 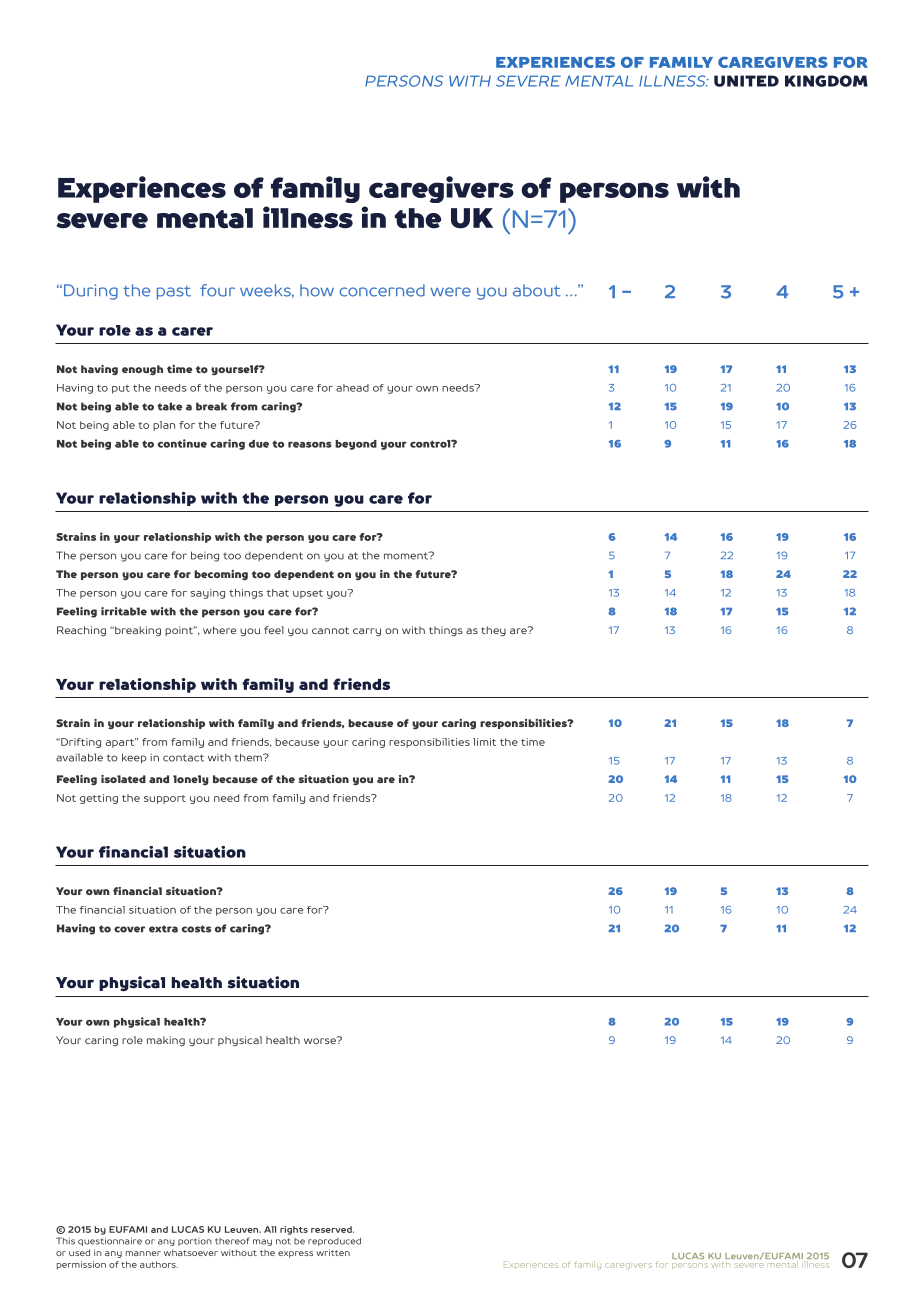 What do you see at coordinates (493, 631) in the screenshot?
I see `they` at bounding box center [493, 631].
